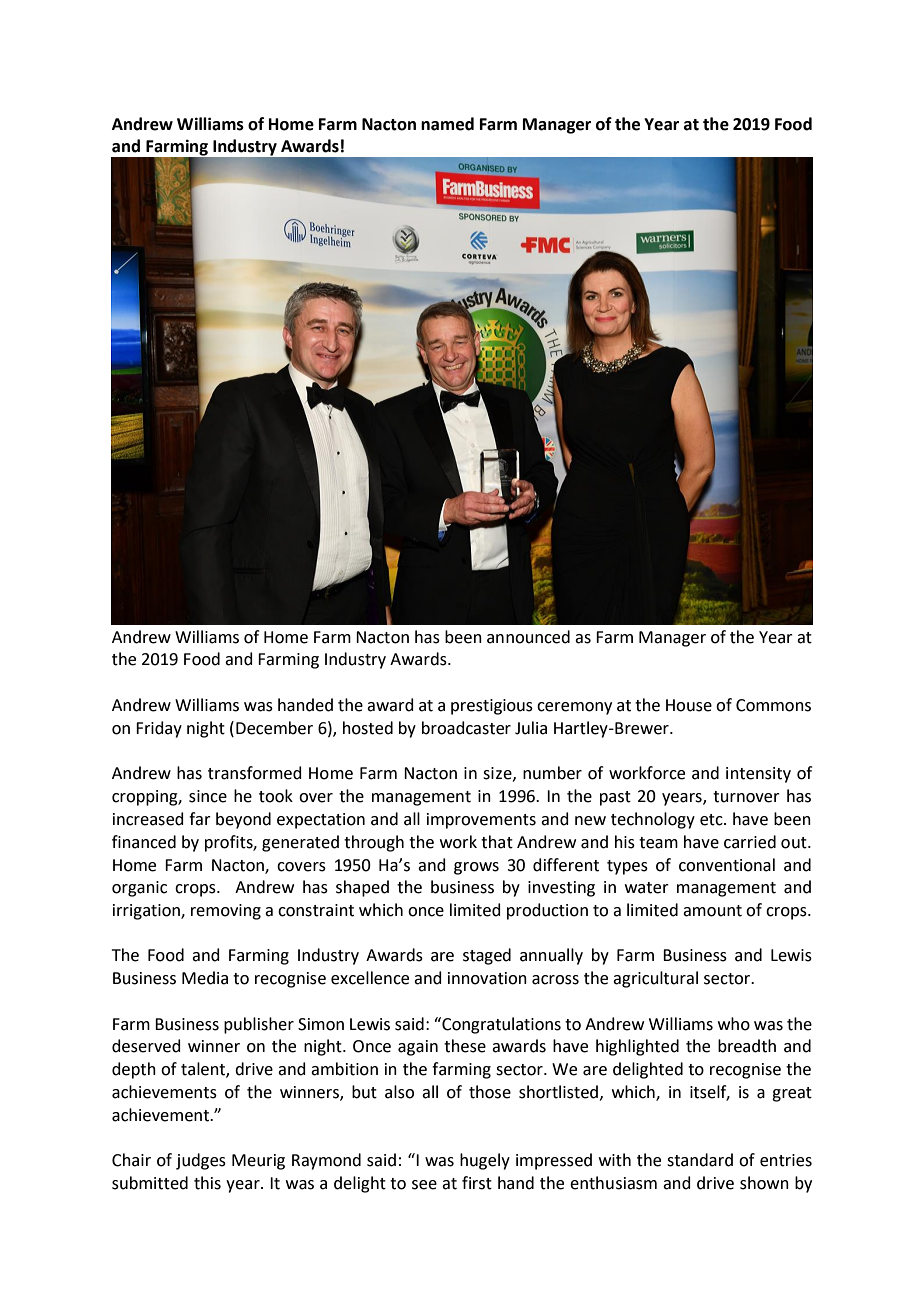 This screenshot has width=924, height=1308. I want to click on House, so click(689, 705).
